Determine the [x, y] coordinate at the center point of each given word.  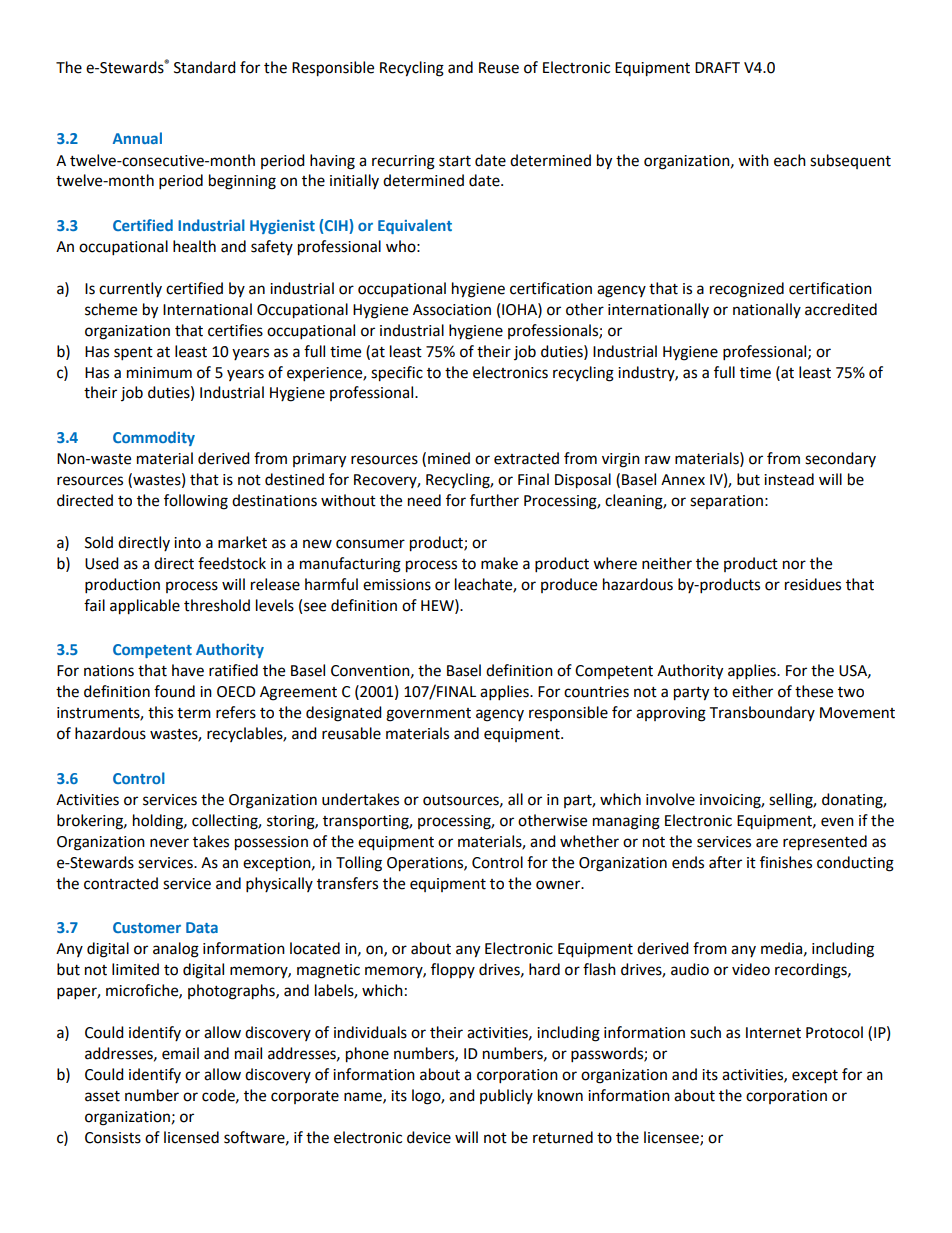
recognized [747, 290]
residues [813, 584]
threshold [217, 605]
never [169, 843]
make [499, 563]
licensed [191, 1137]
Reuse [499, 68]
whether [589, 841]
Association [452, 310]
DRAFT [717, 67]
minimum [159, 373]
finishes [786, 862]
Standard [205, 67]
